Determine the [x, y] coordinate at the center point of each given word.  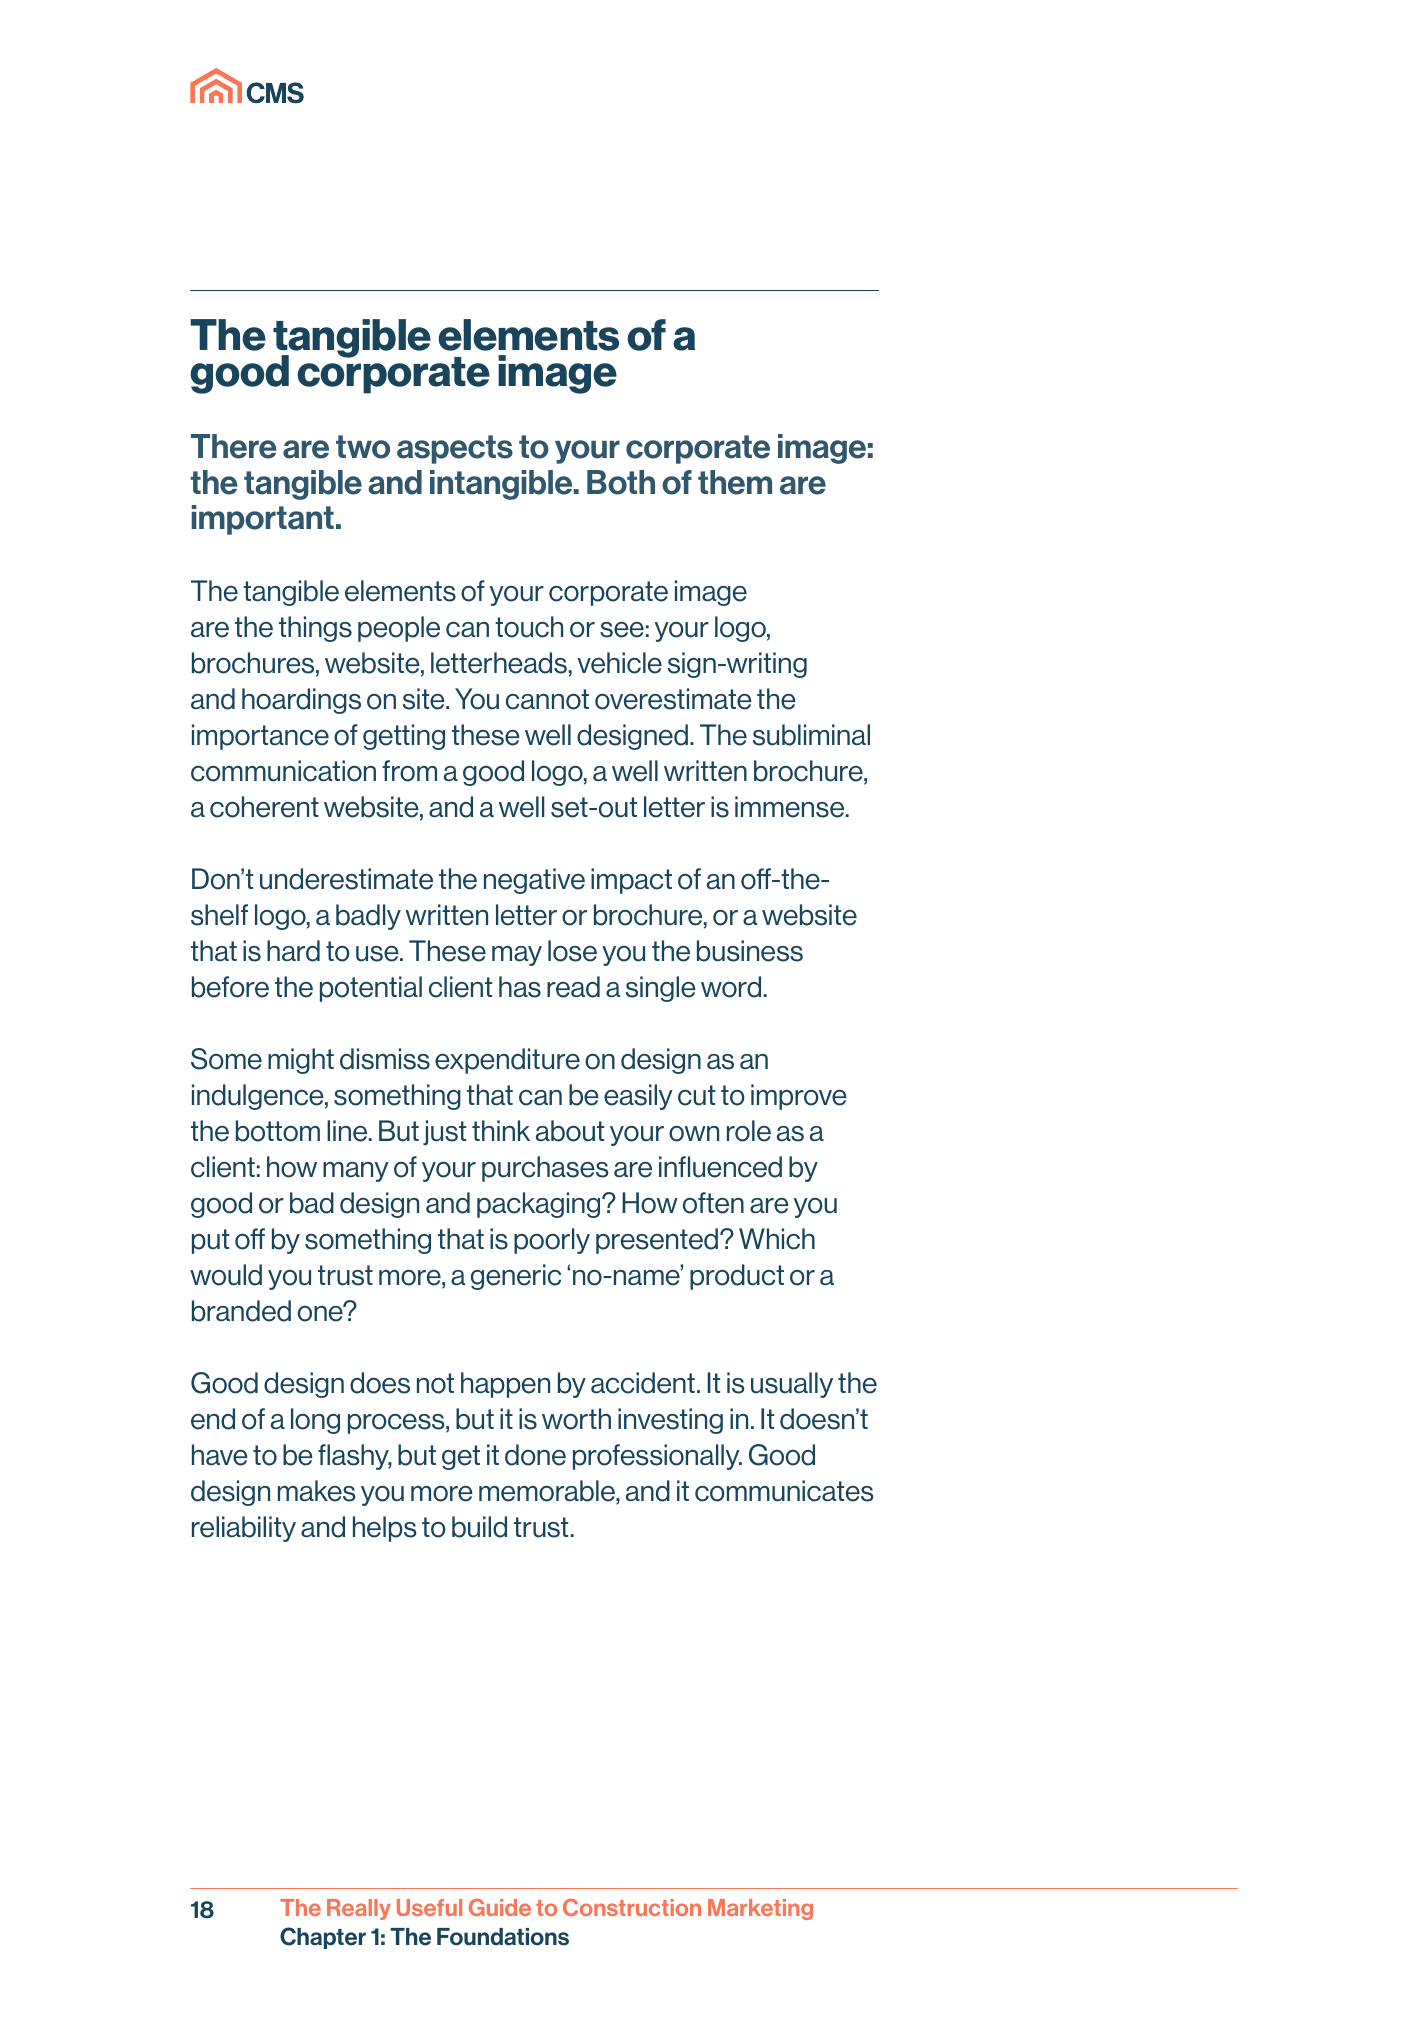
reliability [244, 1529]
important [263, 520]
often [713, 1203]
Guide [500, 1907]
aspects [455, 449]
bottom [278, 1131]
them [735, 482]
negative [534, 881]
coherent [264, 807]
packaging [540, 1205]
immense [791, 807]
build [479, 1527]
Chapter [323, 1938]
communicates [784, 1491]
